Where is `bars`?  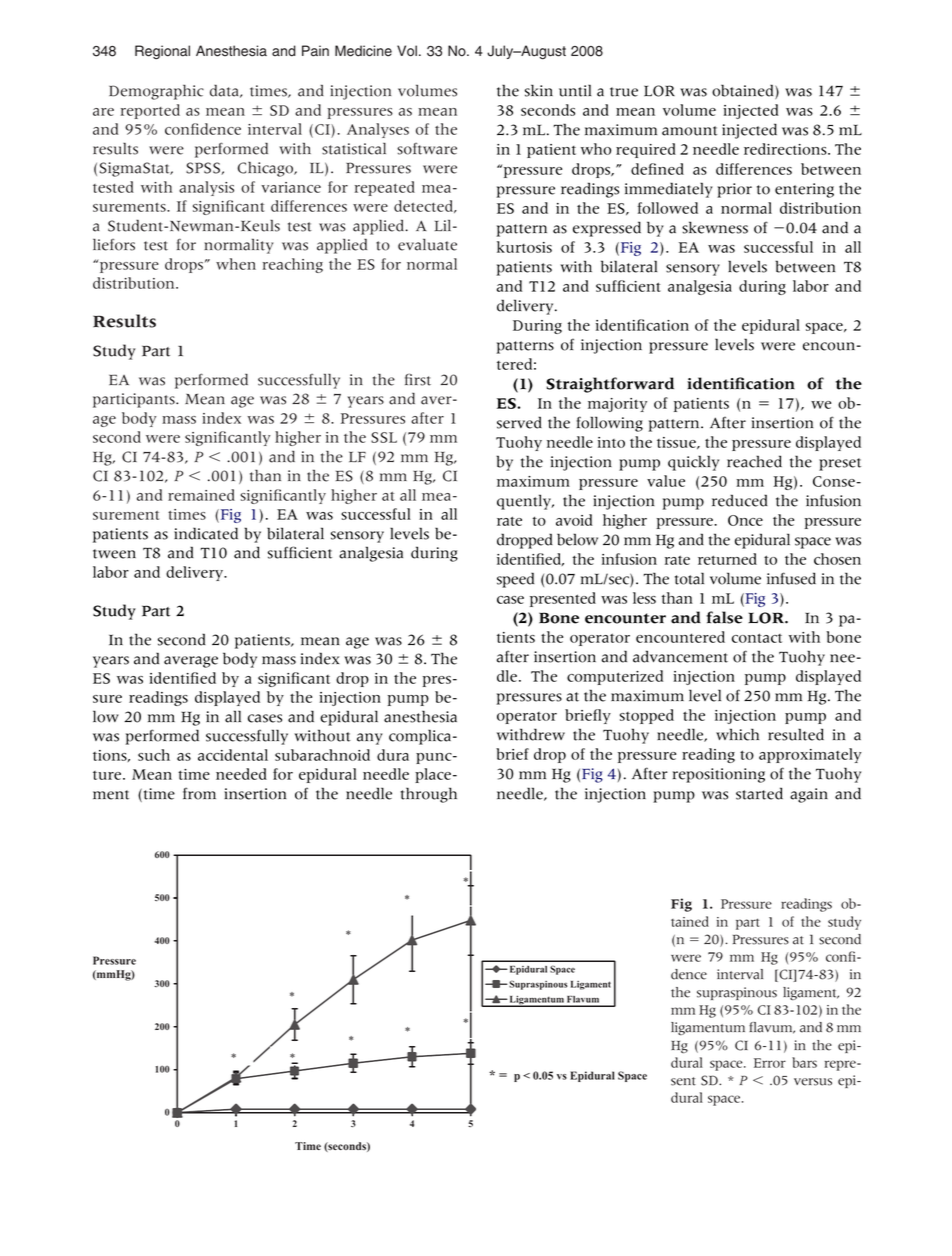
bars is located at coordinates (804, 1062).
